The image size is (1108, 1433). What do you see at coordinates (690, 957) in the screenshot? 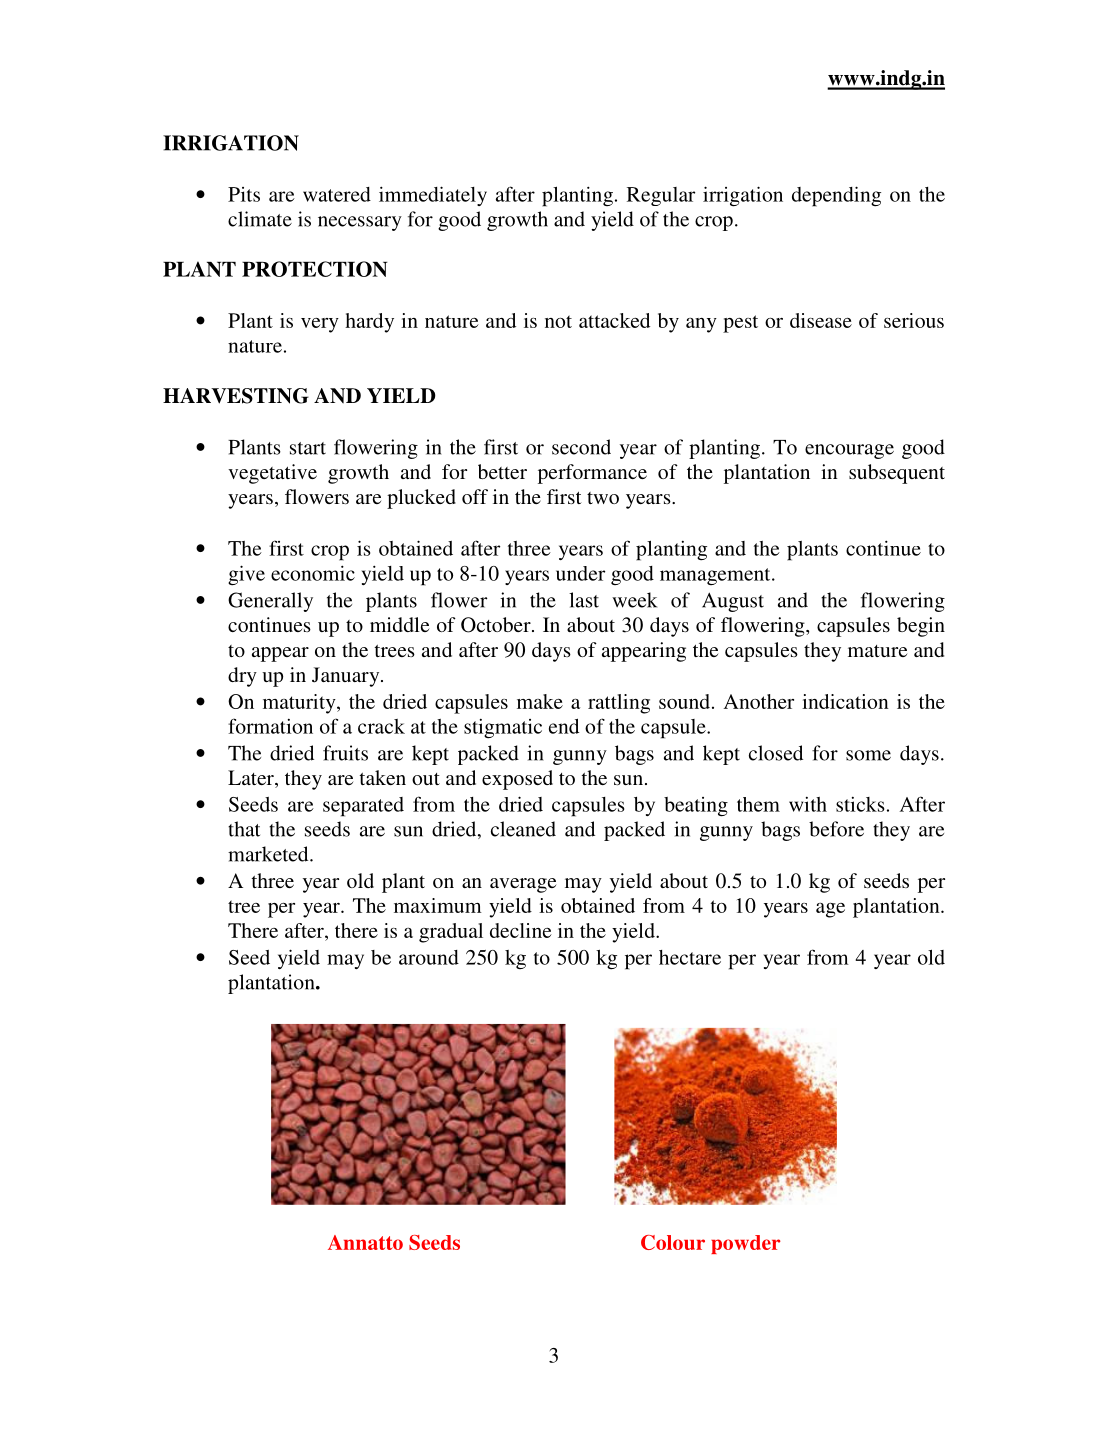
I see `hectare` at bounding box center [690, 957].
